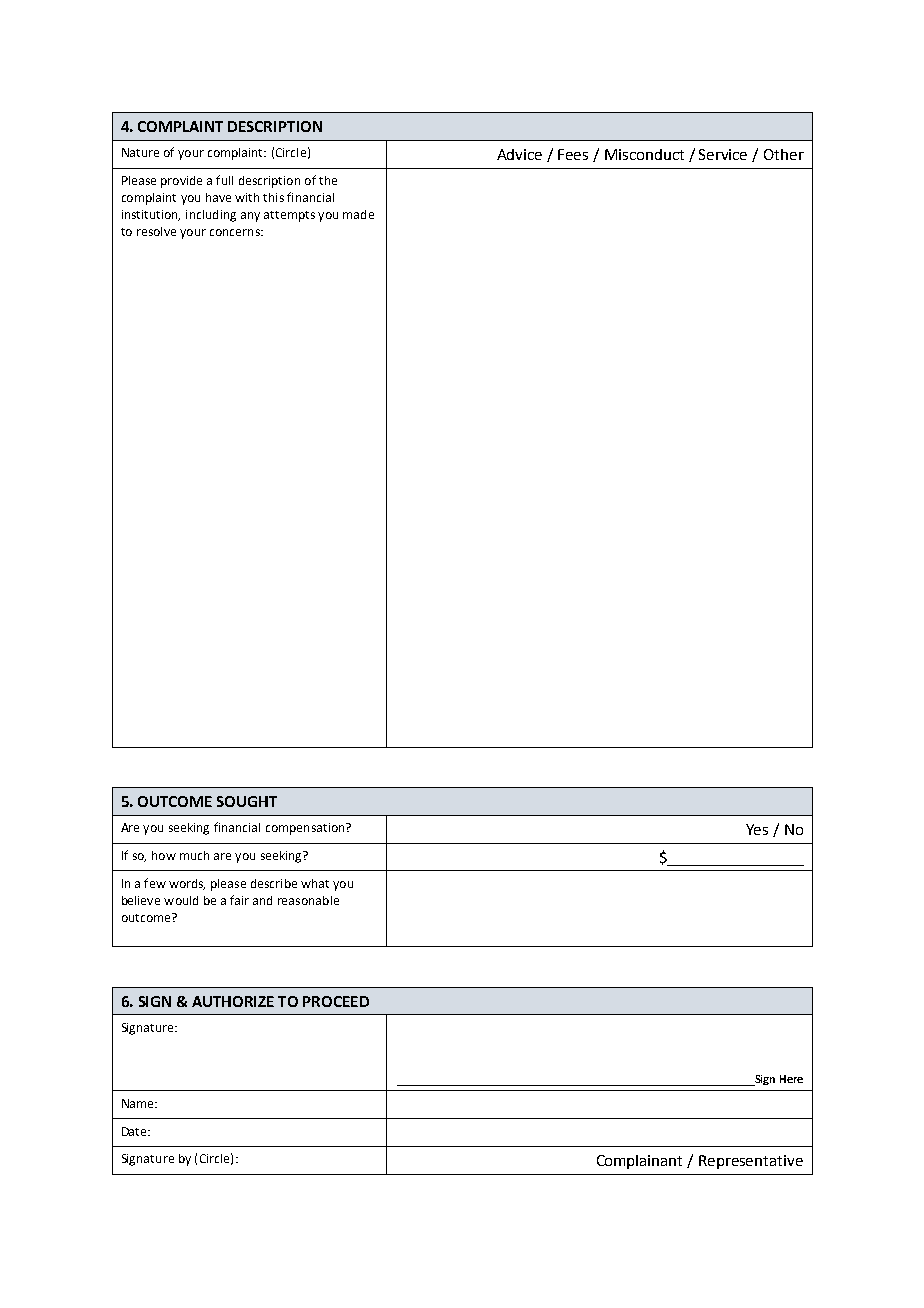  I want to click on Service, so click(723, 154).
